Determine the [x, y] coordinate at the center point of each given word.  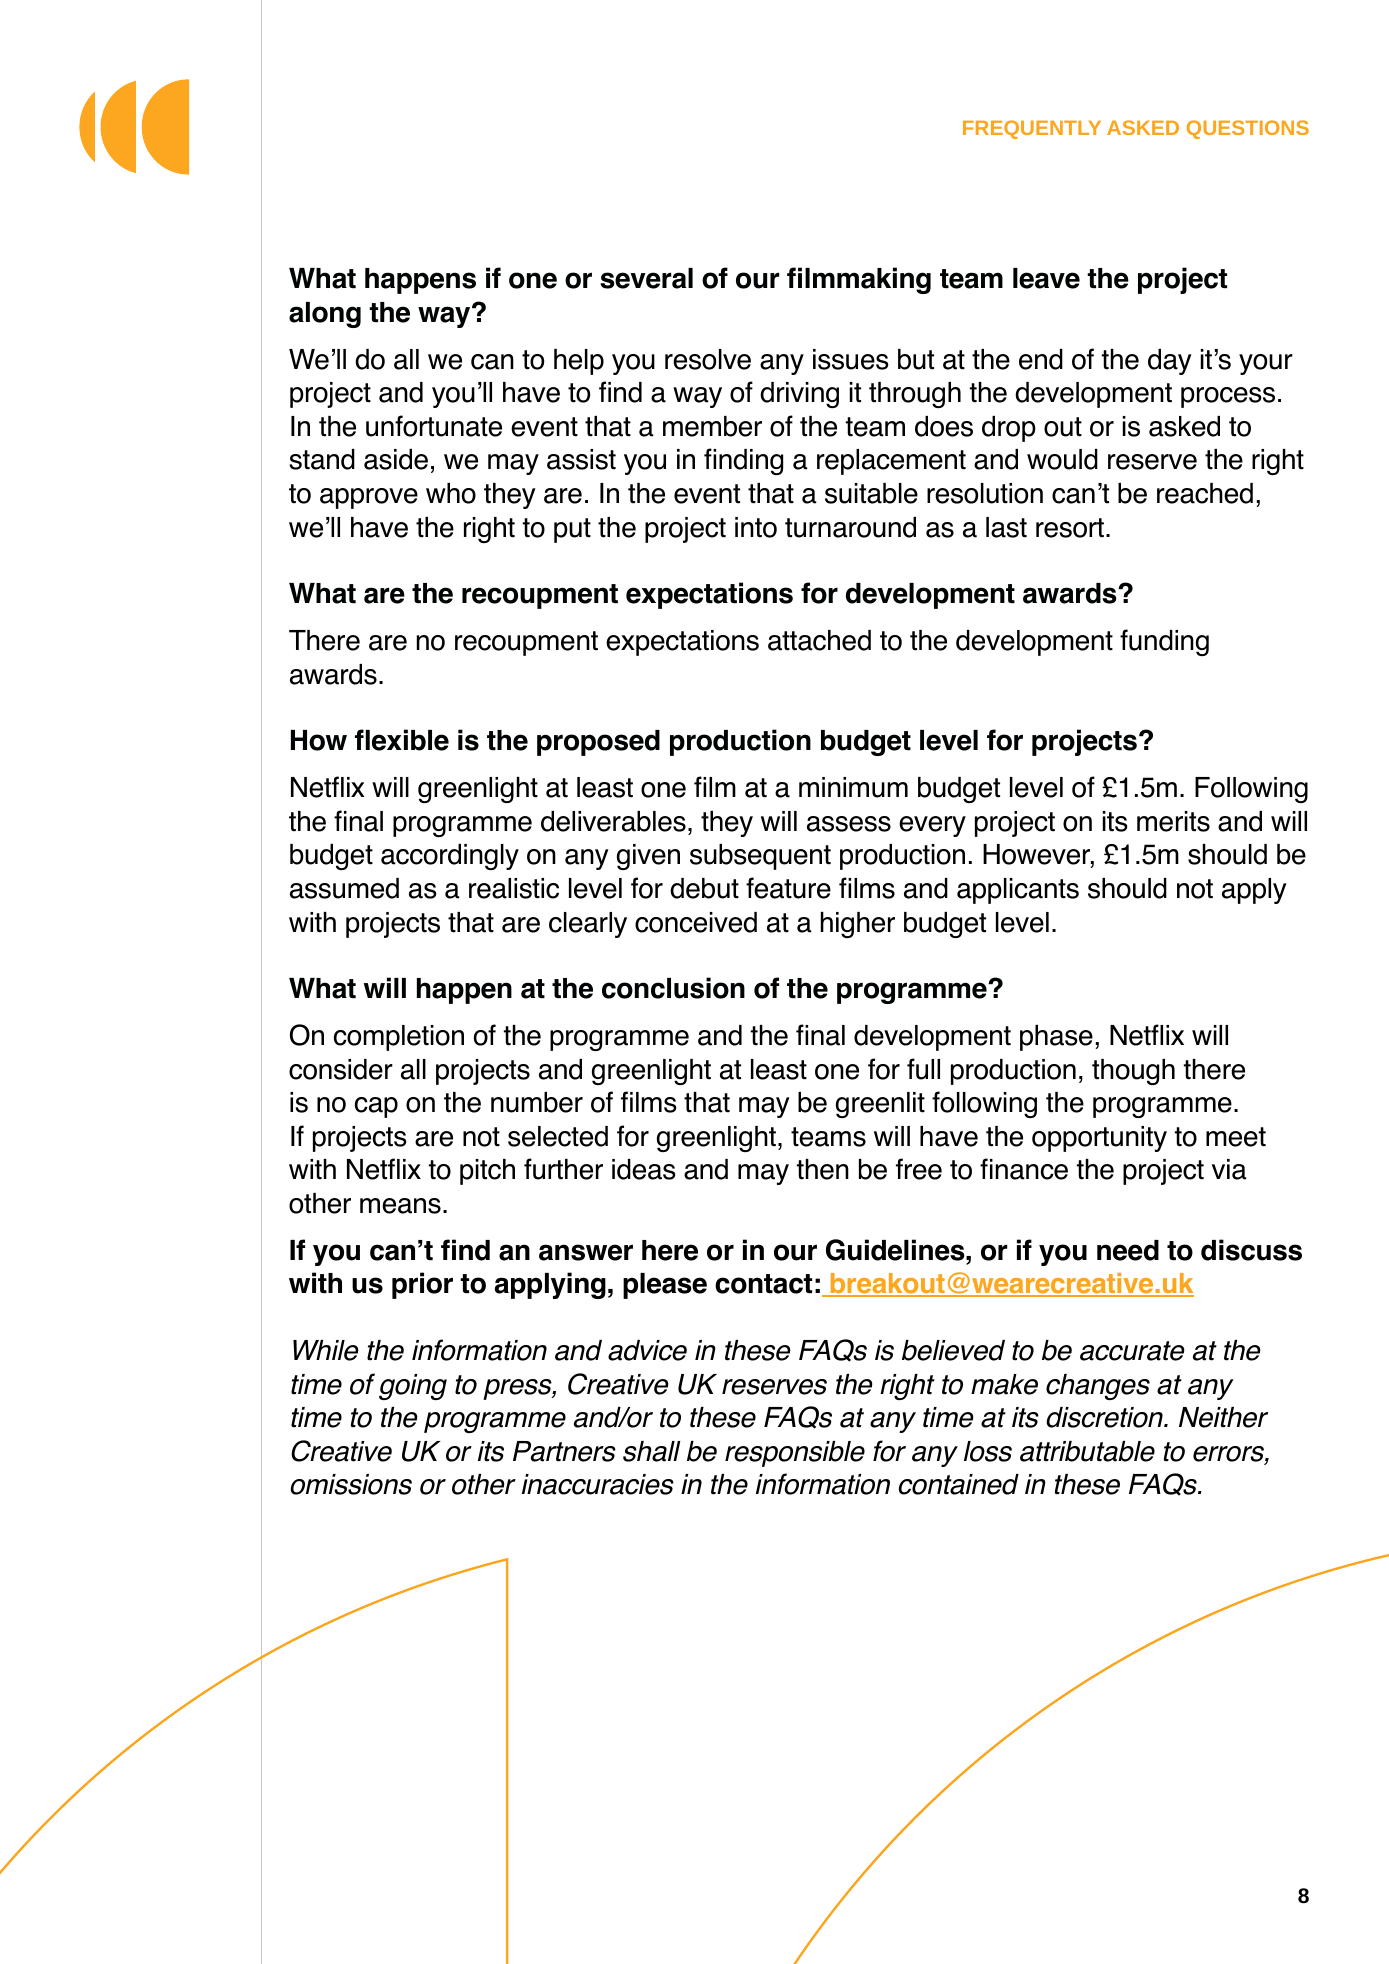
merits [1173, 821]
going [413, 1387]
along [325, 315]
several [646, 278]
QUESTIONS [1248, 129]
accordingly [450, 857]
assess [849, 824]
